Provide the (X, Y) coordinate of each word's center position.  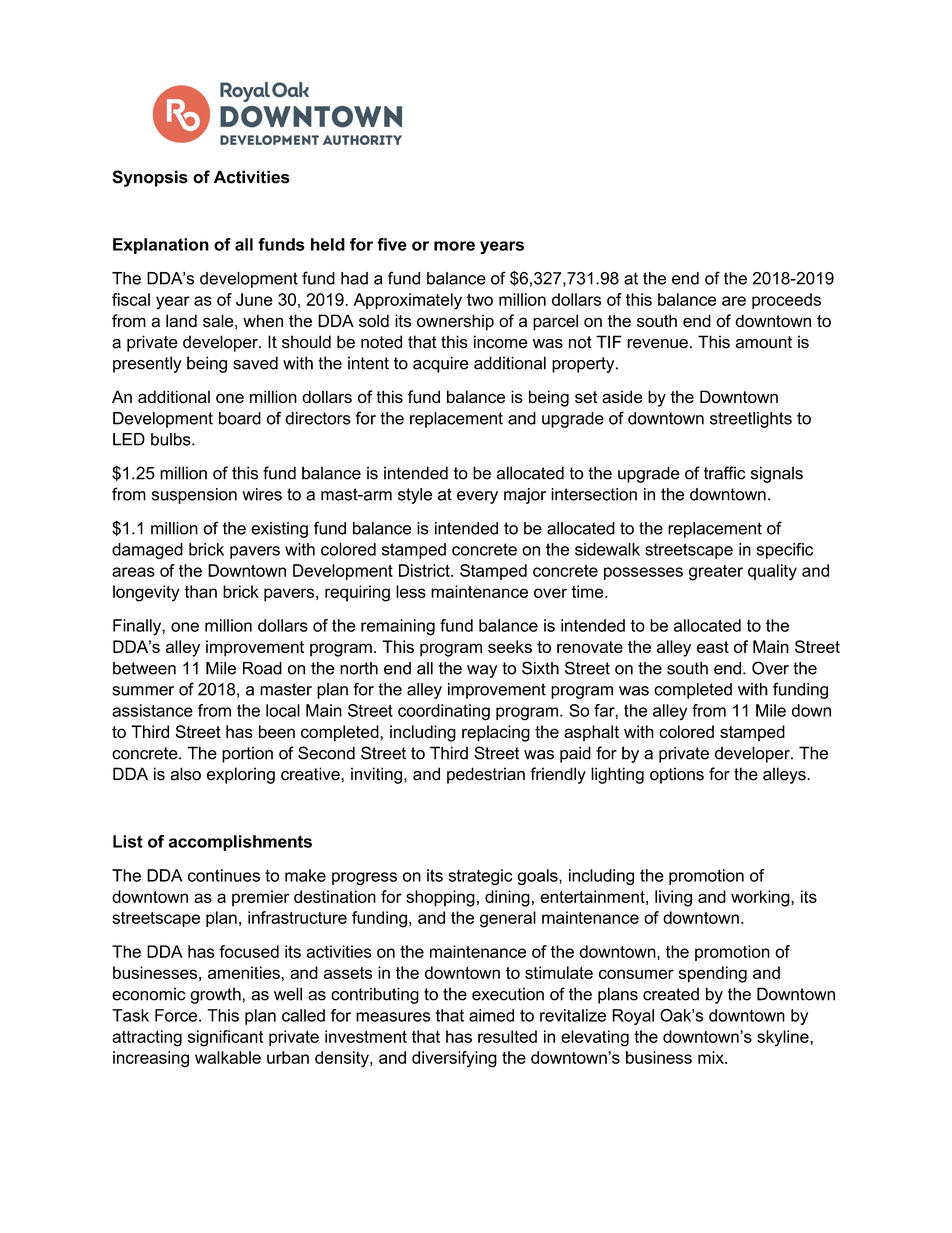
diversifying (454, 1059)
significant (225, 1038)
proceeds (786, 301)
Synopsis (150, 178)
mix (712, 1057)
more (454, 246)
